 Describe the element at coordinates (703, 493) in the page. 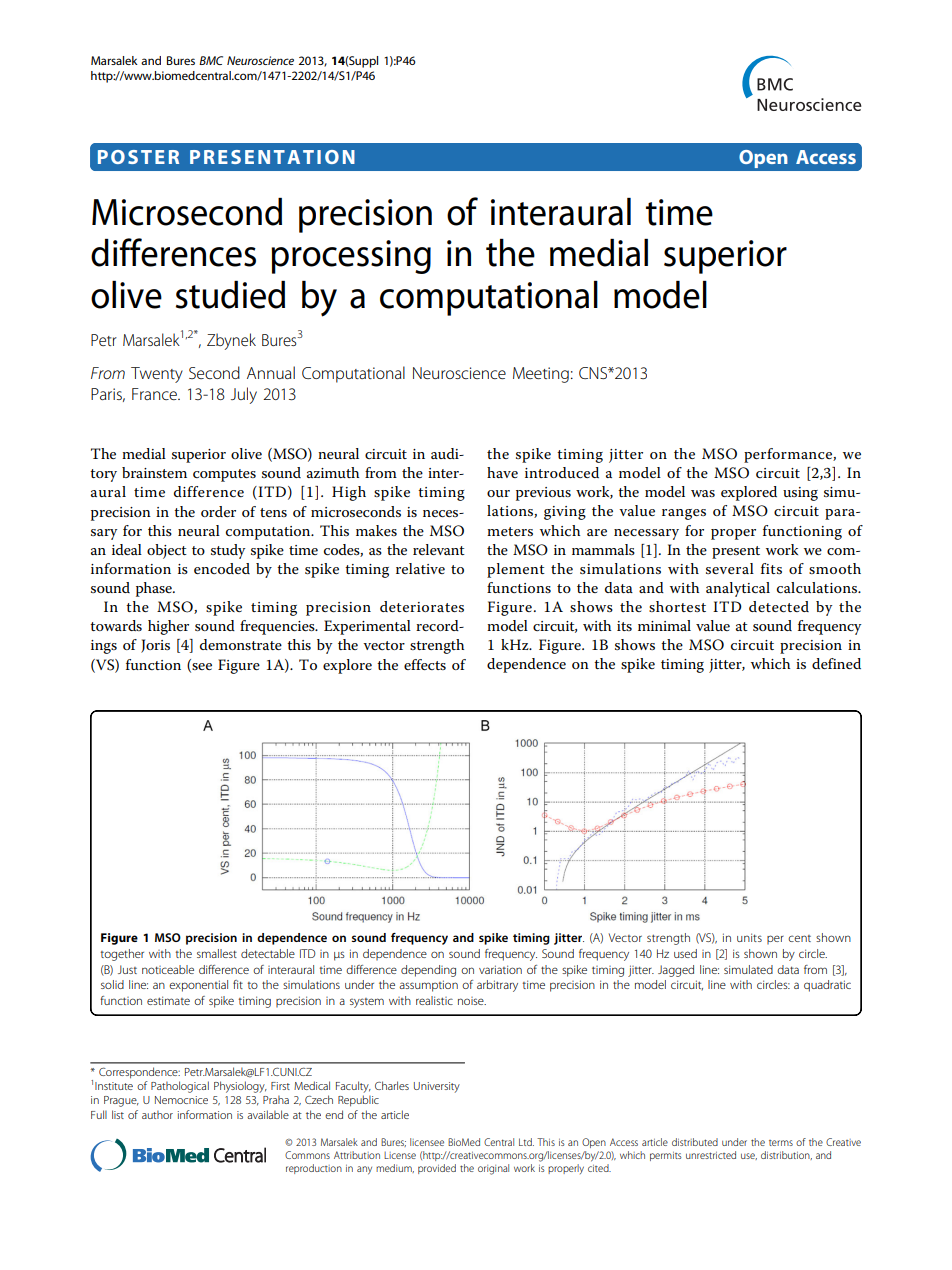

I see `was` at that location.
